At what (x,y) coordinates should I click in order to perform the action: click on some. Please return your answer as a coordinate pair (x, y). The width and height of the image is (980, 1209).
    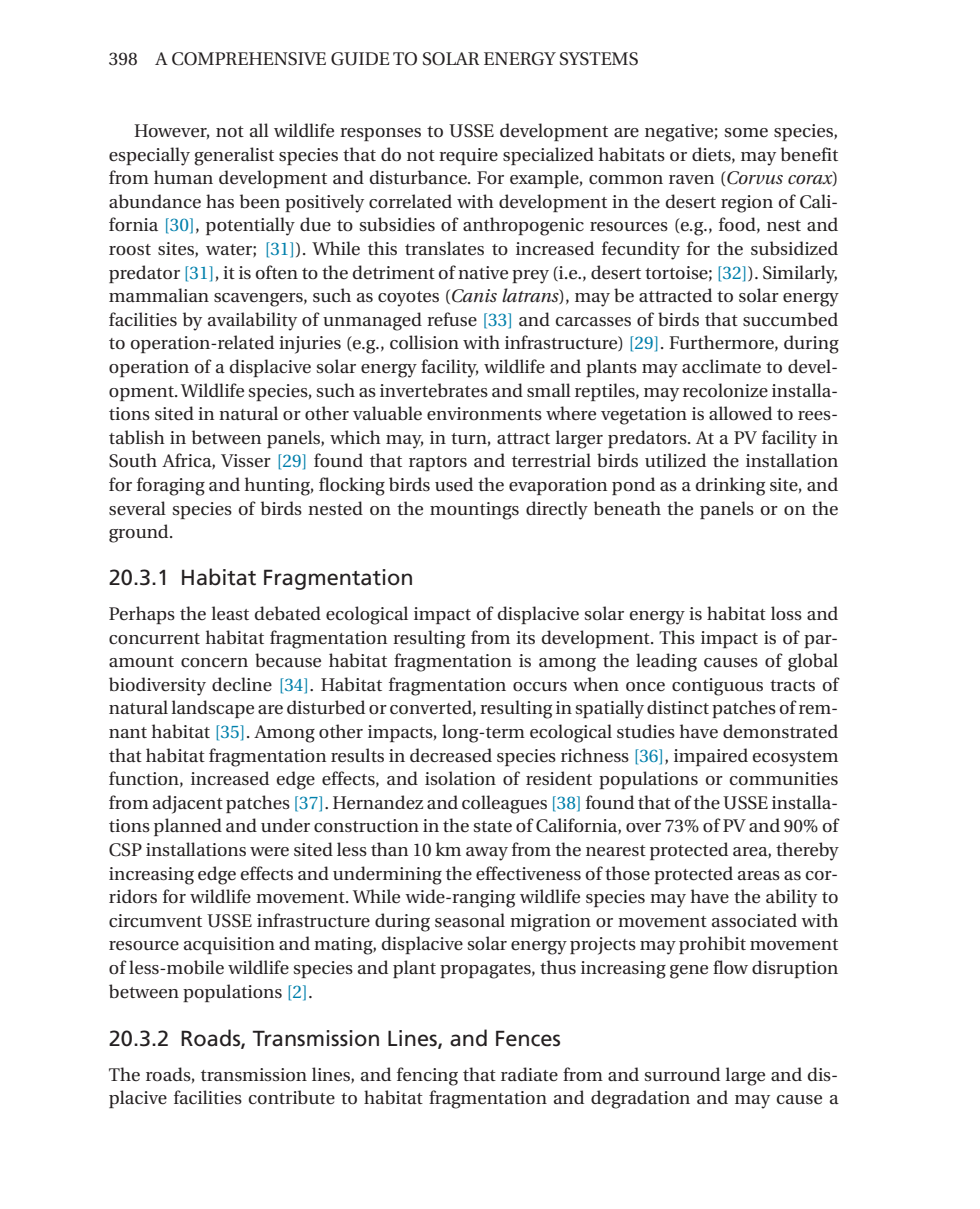
    Looking at the image, I should click on (746, 133).
